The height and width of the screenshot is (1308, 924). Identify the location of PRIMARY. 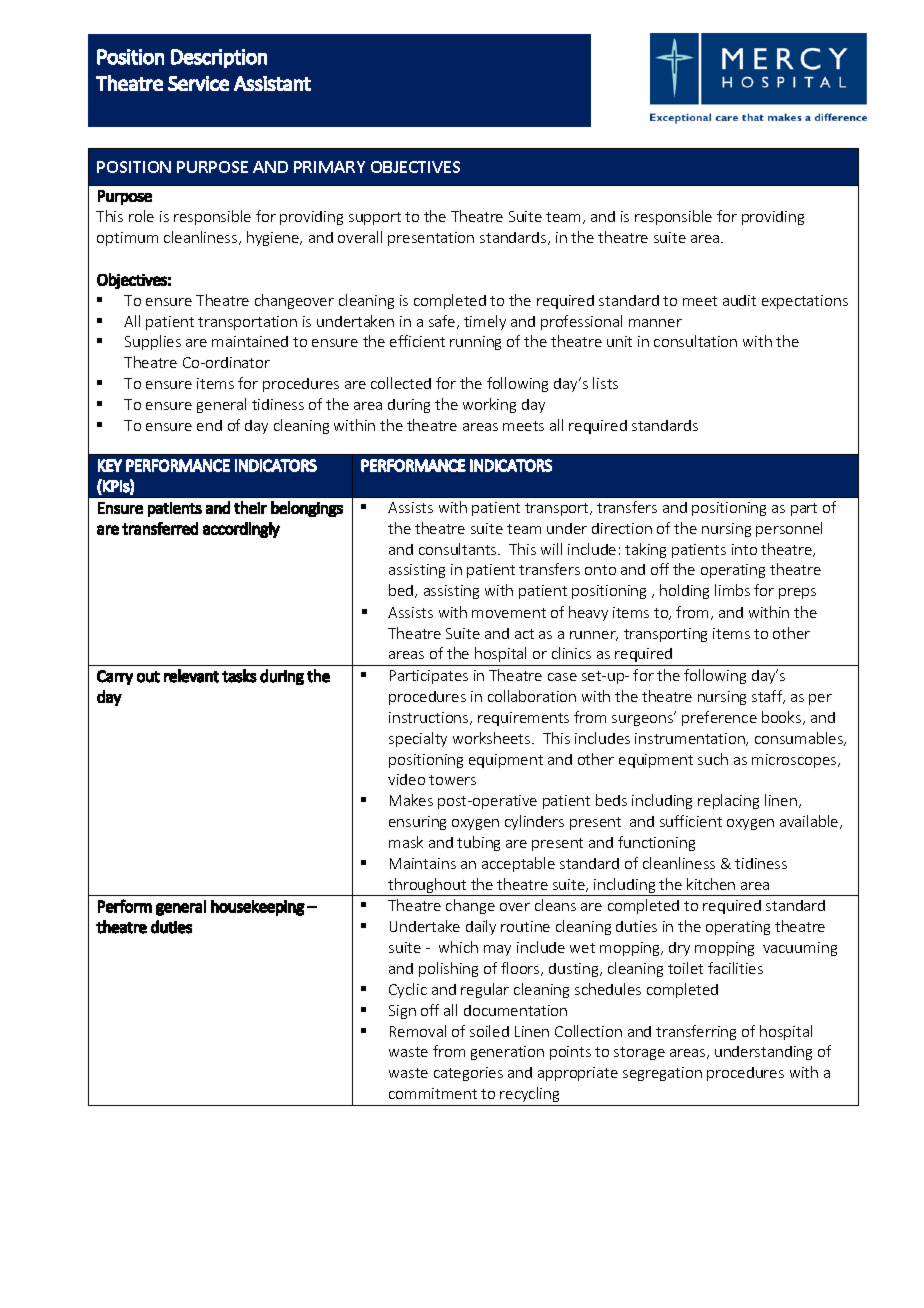
(329, 167).
